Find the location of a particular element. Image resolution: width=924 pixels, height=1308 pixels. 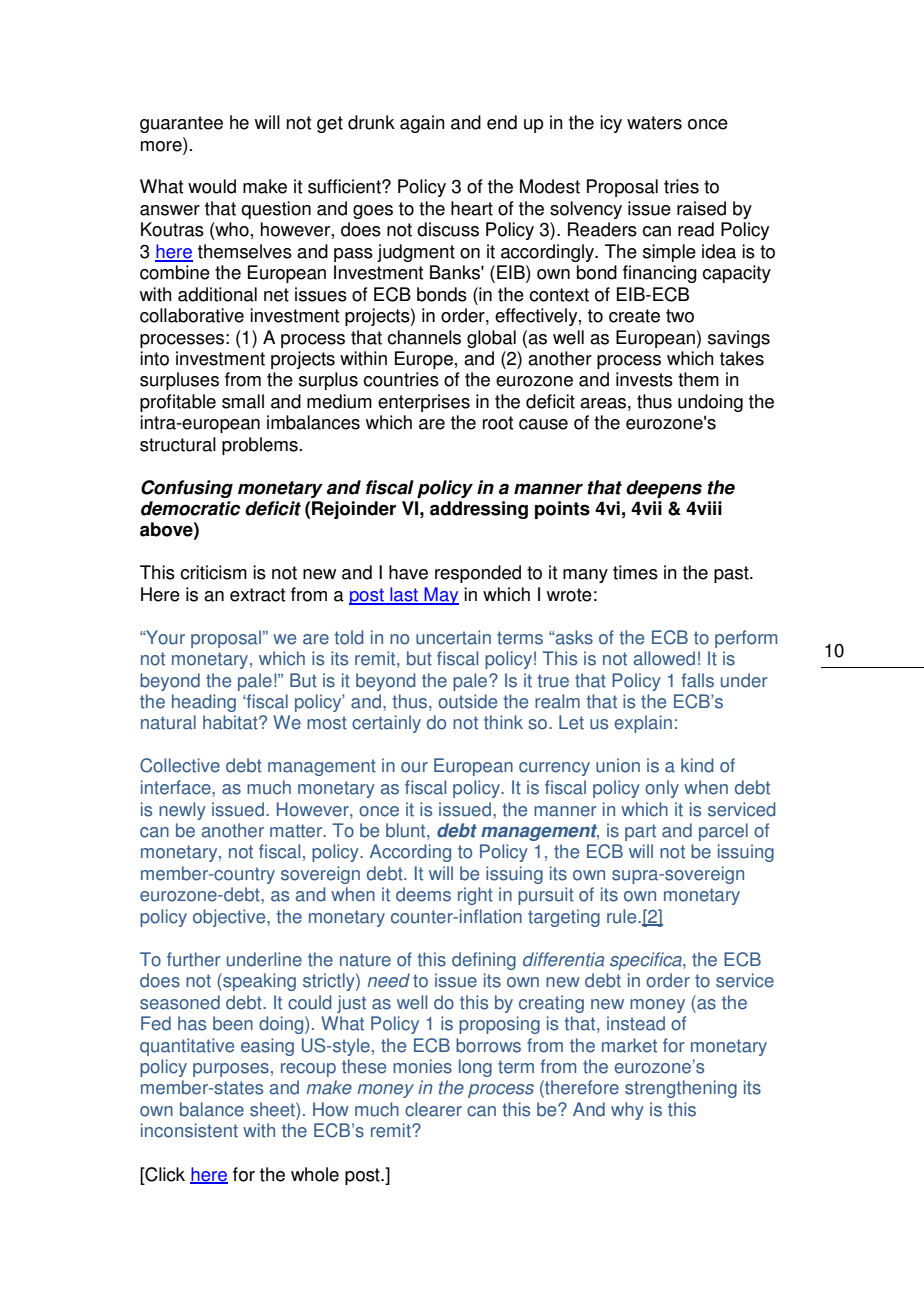

allowed is located at coordinates (664, 658).
